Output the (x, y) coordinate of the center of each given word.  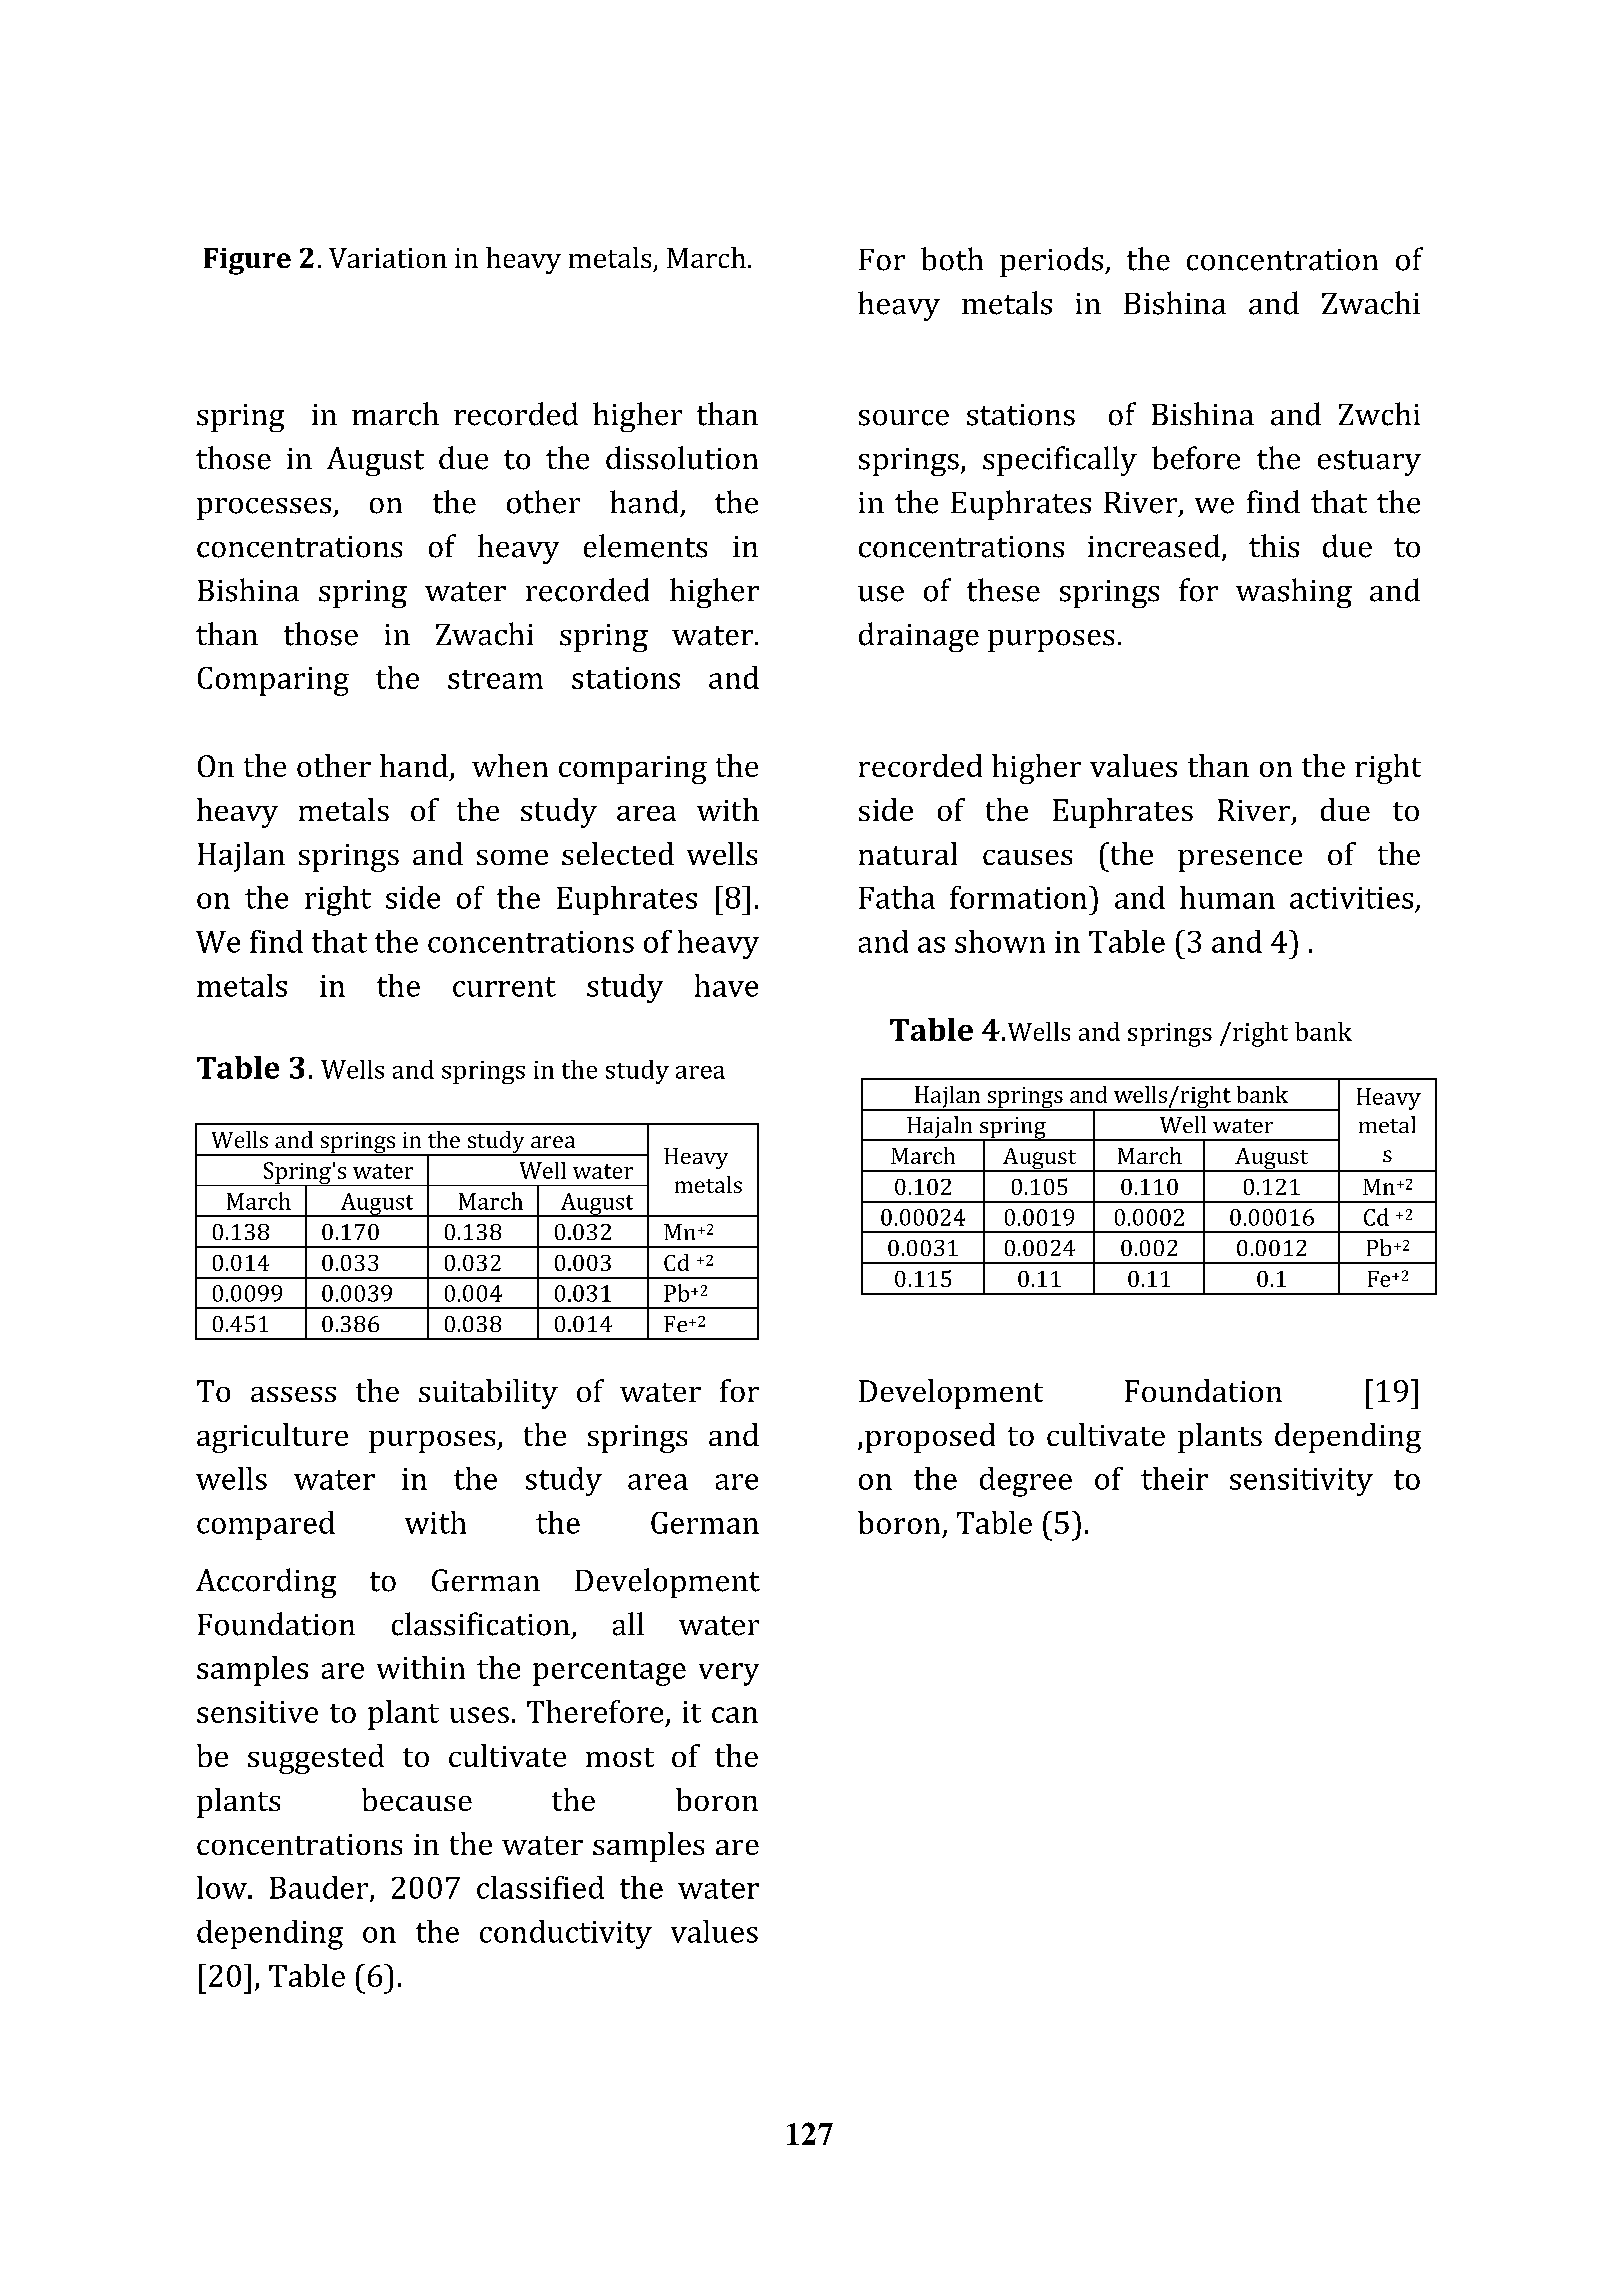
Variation (388, 258)
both (952, 259)
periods (1051, 262)
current (504, 987)
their (1174, 1478)
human (1227, 897)
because (417, 1799)
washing (1294, 593)
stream (495, 679)
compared (266, 1525)
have (726, 985)
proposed (930, 1438)
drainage (919, 637)
